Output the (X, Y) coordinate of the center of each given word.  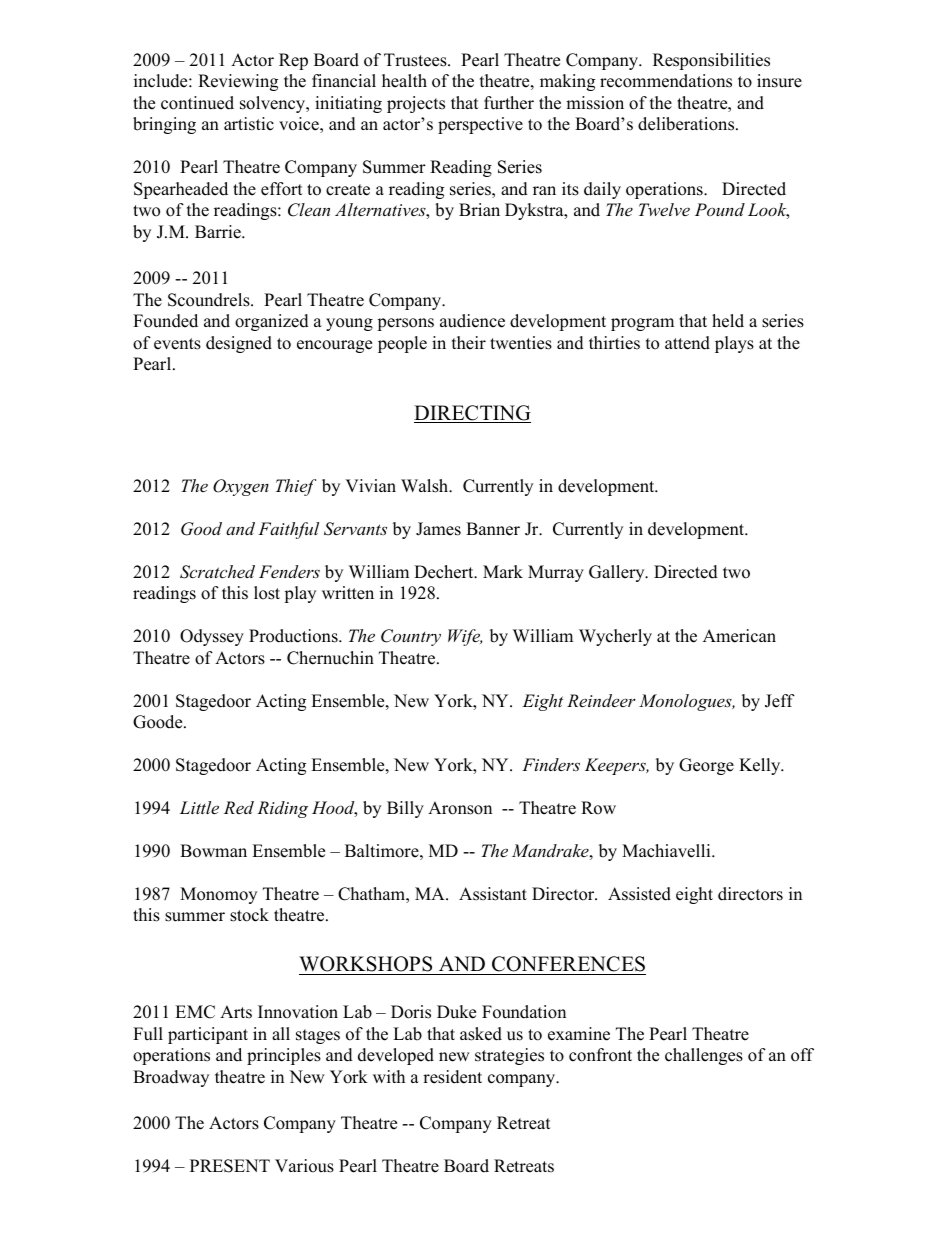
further (509, 103)
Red (239, 807)
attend (687, 343)
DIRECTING (472, 414)
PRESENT (230, 1166)
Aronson (460, 808)
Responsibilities (711, 61)
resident (452, 1077)
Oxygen (241, 487)
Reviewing (238, 82)
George (706, 766)
